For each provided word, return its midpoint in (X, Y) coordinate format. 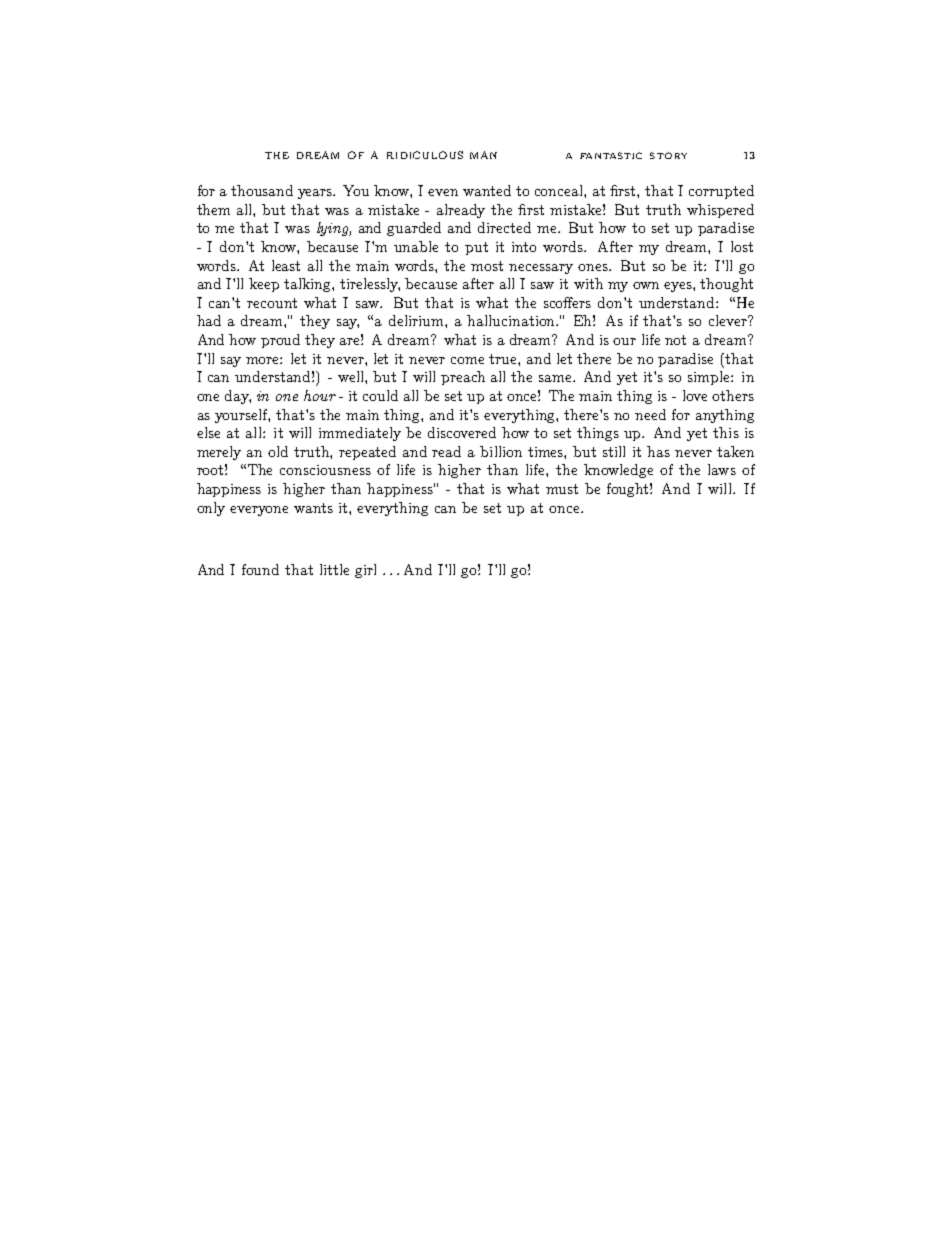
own (646, 285)
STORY (668, 155)
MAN (483, 155)
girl (365, 571)
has (658, 451)
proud (280, 341)
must (562, 489)
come (467, 360)
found (260, 569)
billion (501, 451)
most (487, 266)
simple (710, 378)
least (286, 265)
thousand (262, 190)
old (278, 451)
